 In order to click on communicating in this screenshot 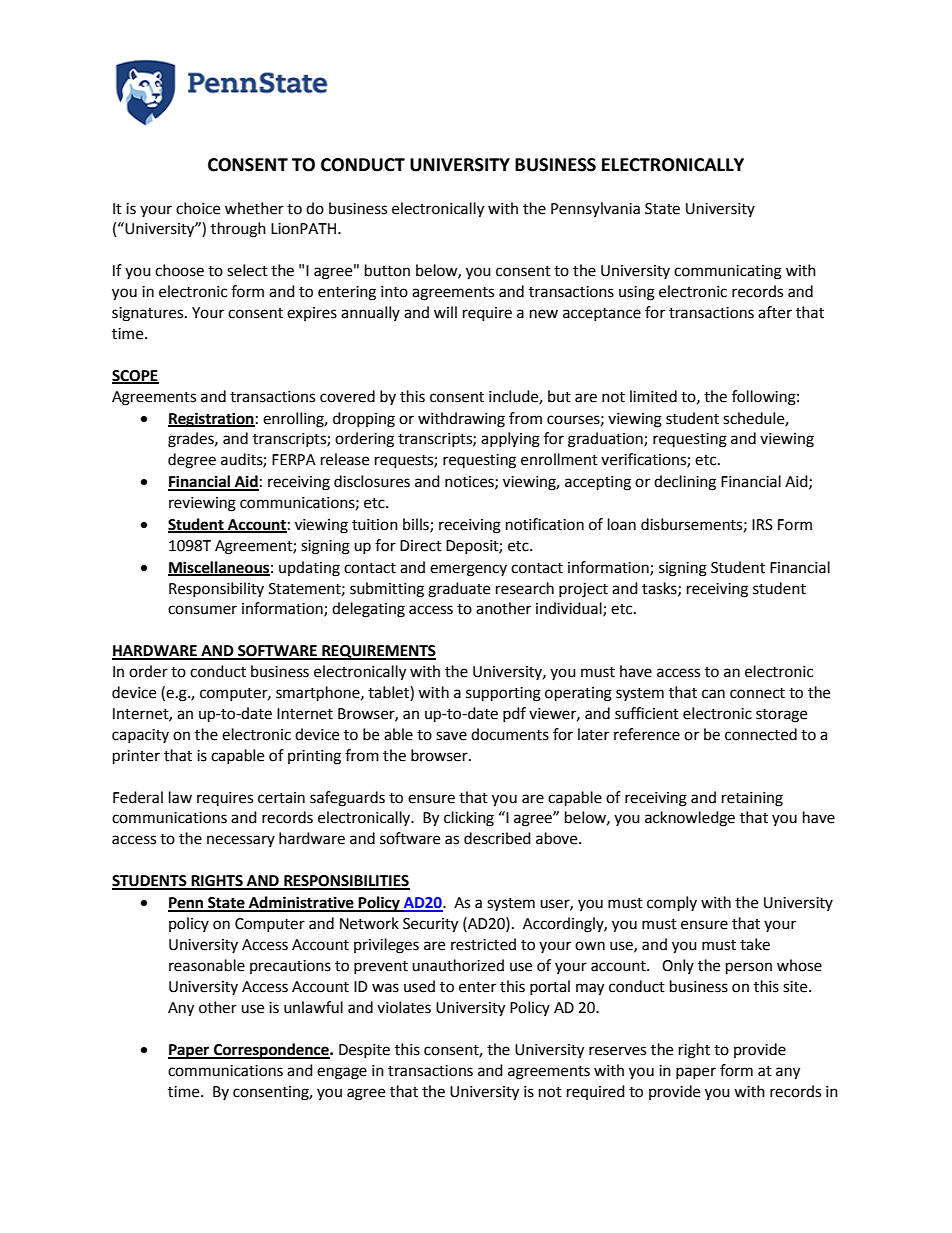, I will do `click(728, 272)`.
